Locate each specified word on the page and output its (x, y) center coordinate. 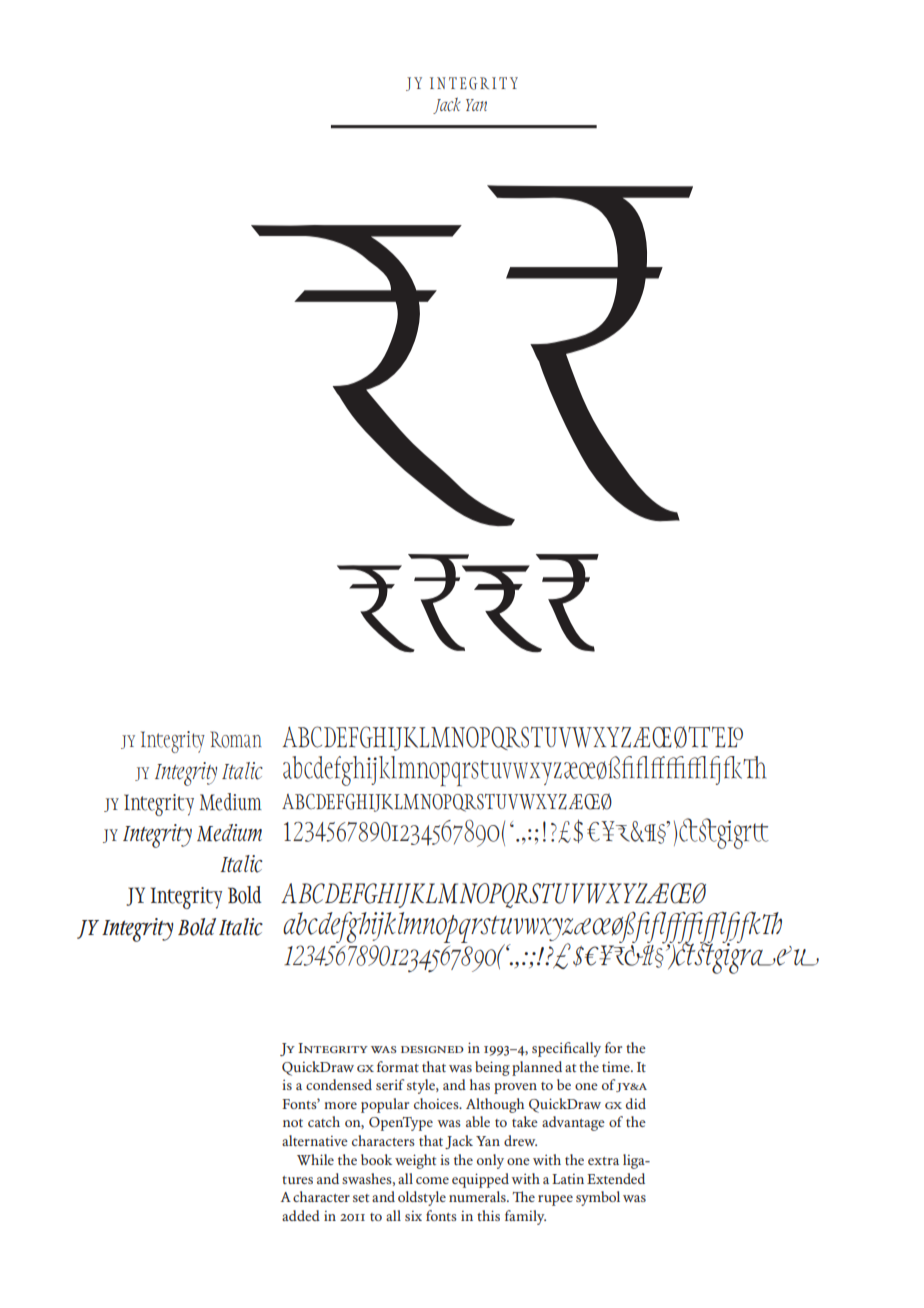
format (398, 1066)
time (617, 1067)
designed (432, 1049)
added (301, 1215)
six (413, 1216)
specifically (566, 1049)
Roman (236, 739)
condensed (339, 1084)
